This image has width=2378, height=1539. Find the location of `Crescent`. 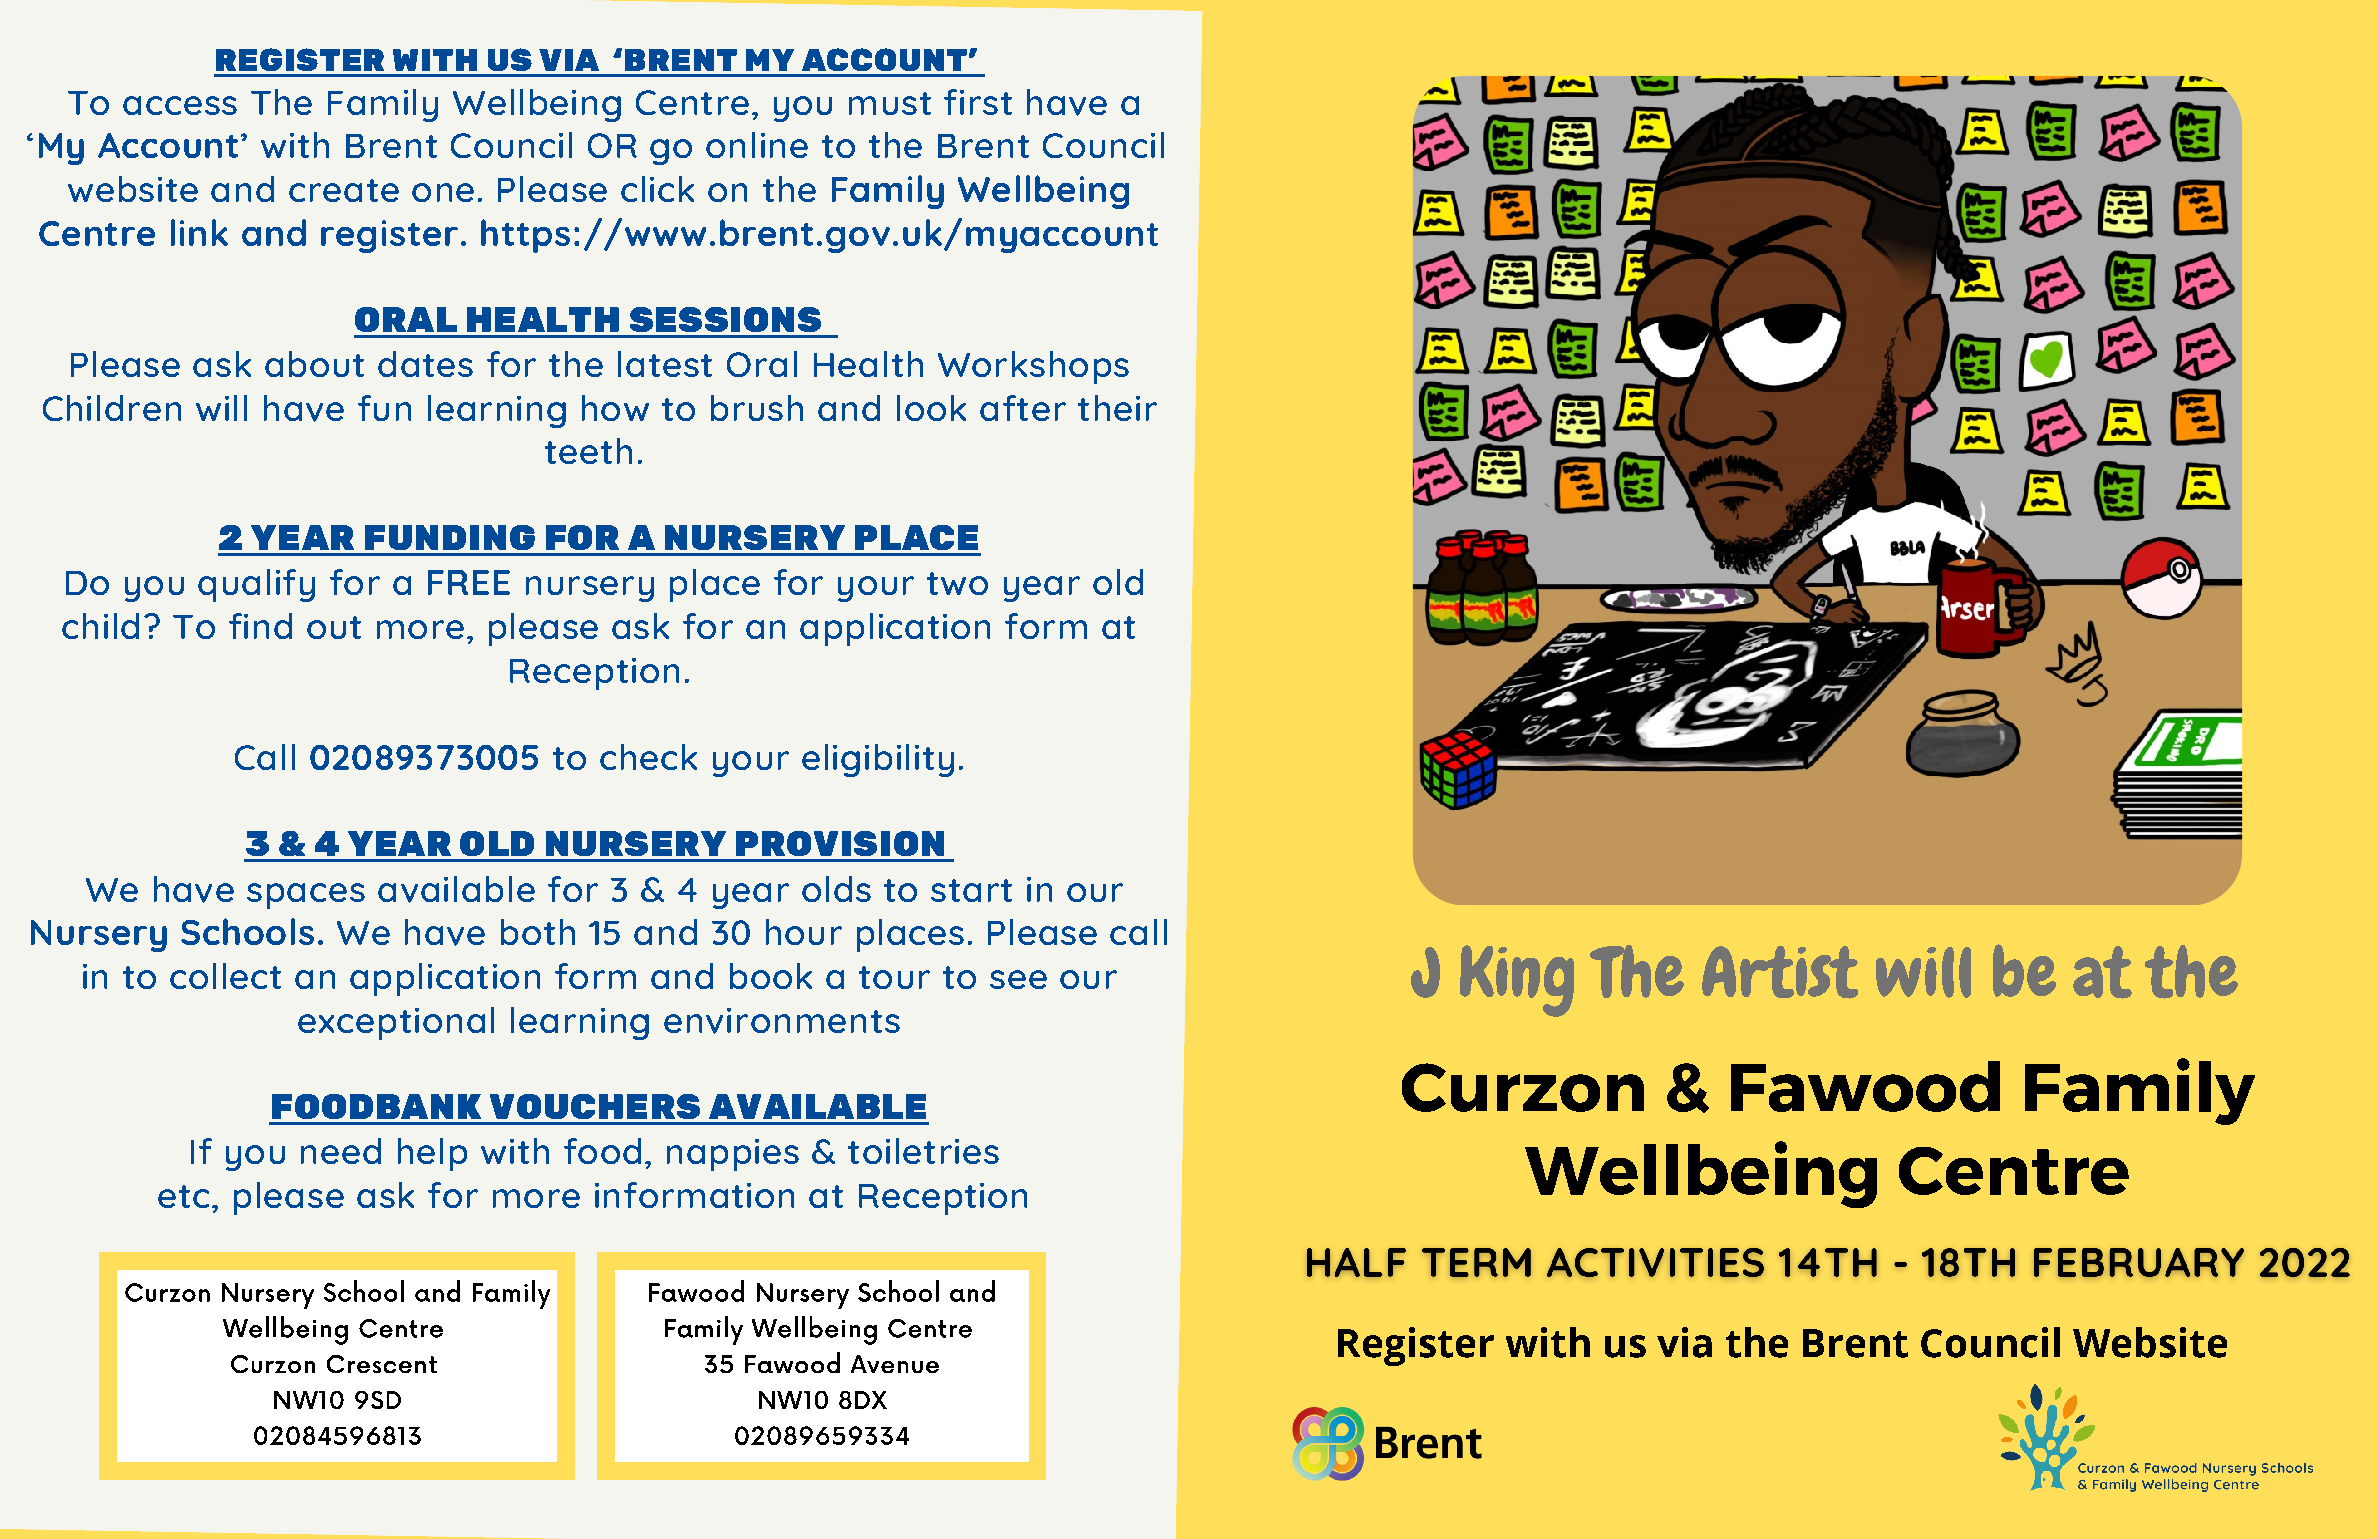

Crescent is located at coordinates (382, 1364).
